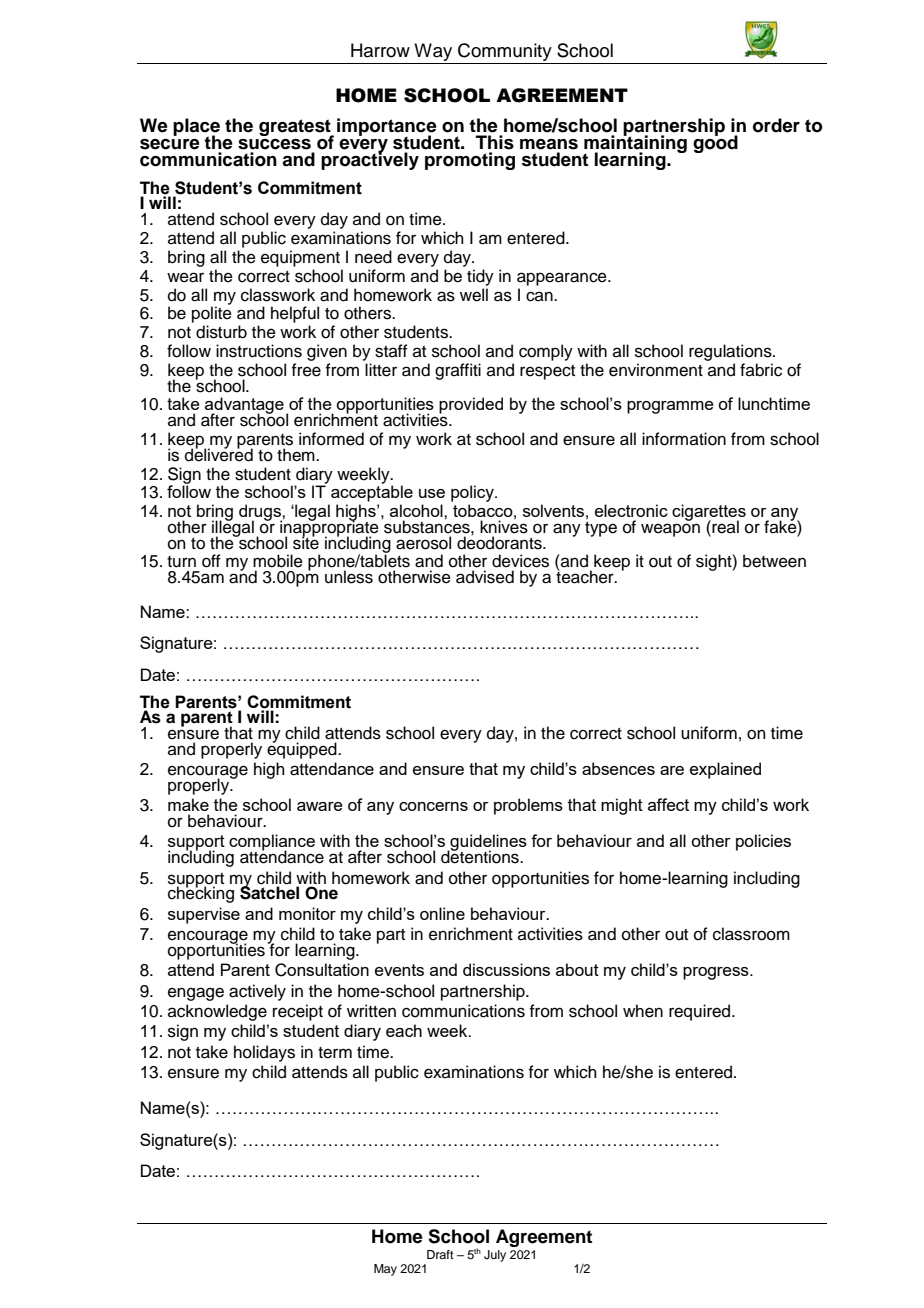 The width and height of the page is (924, 1308). Describe the element at coordinates (221, 332) in the page. I see `disturb` at that location.
